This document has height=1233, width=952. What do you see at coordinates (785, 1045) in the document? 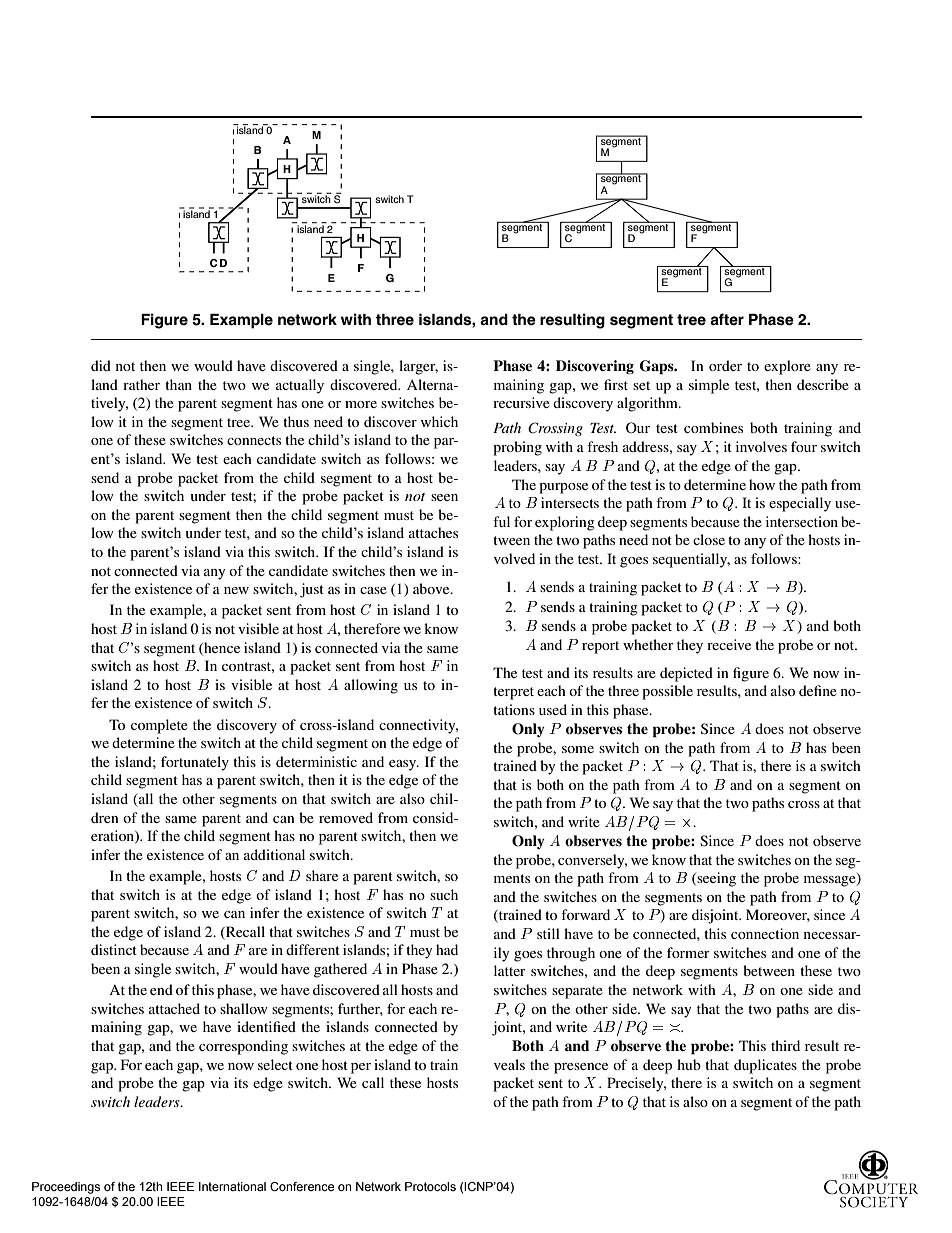
I see `third` at bounding box center [785, 1045].
